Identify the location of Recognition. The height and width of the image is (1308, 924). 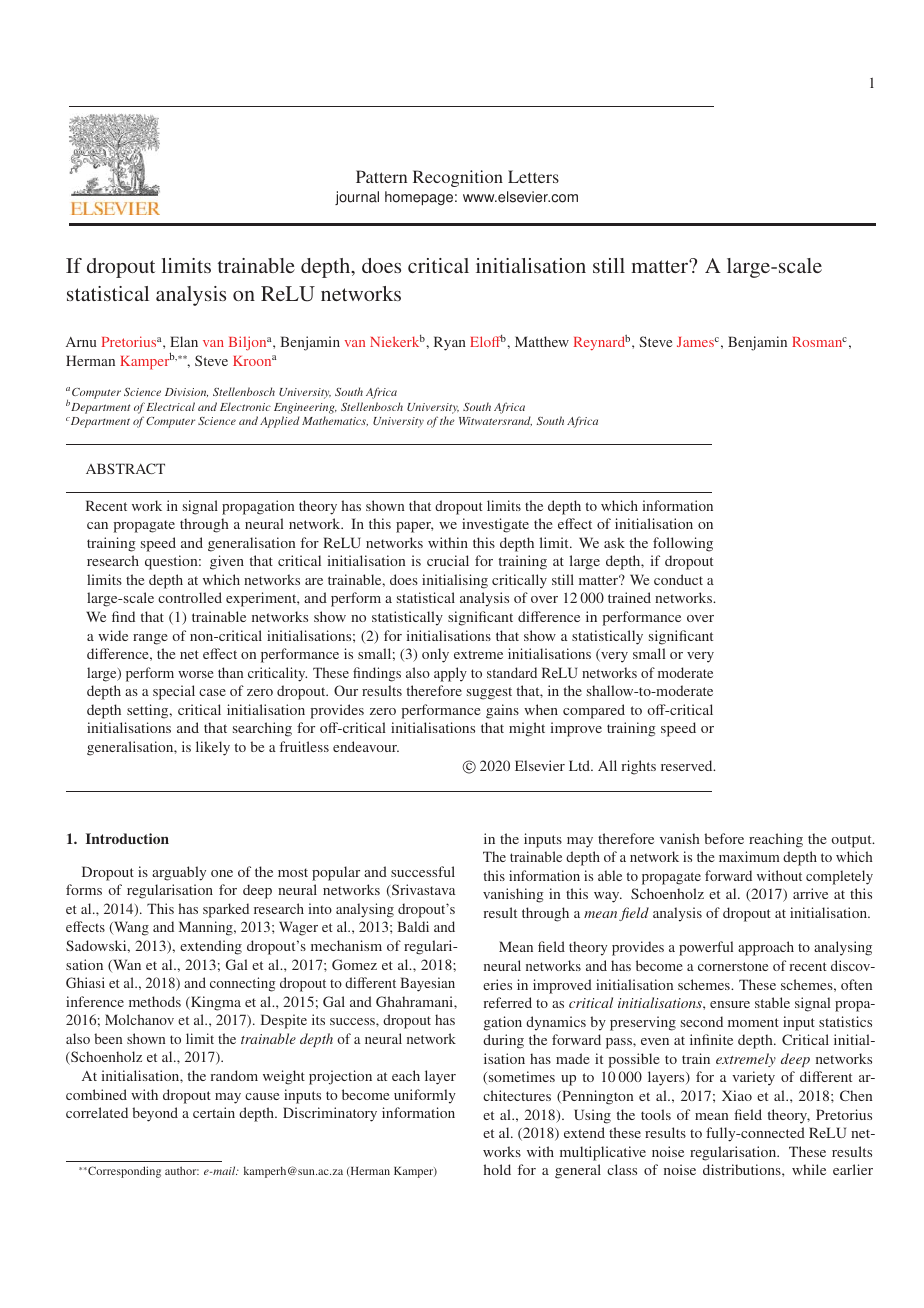
(458, 178).
